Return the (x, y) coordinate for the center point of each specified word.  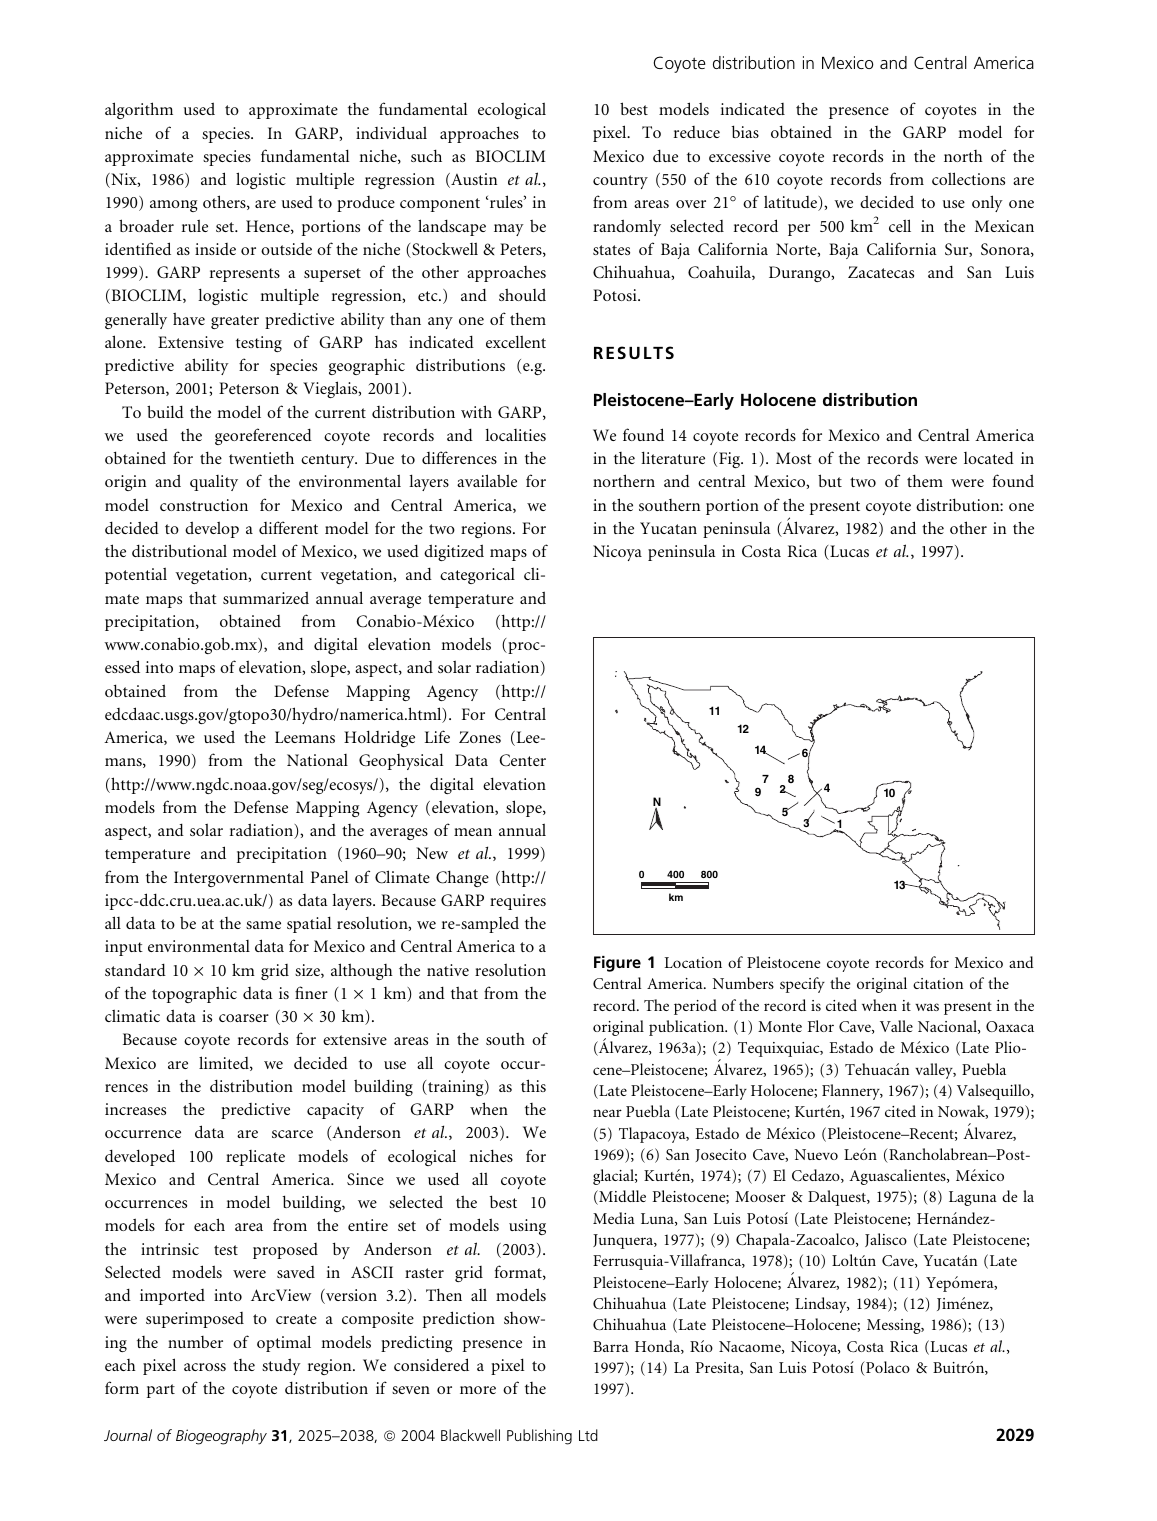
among (174, 206)
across (205, 1367)
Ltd (588, 1435)
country (620, 182)
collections (968, 178)
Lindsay (822, 1305)
